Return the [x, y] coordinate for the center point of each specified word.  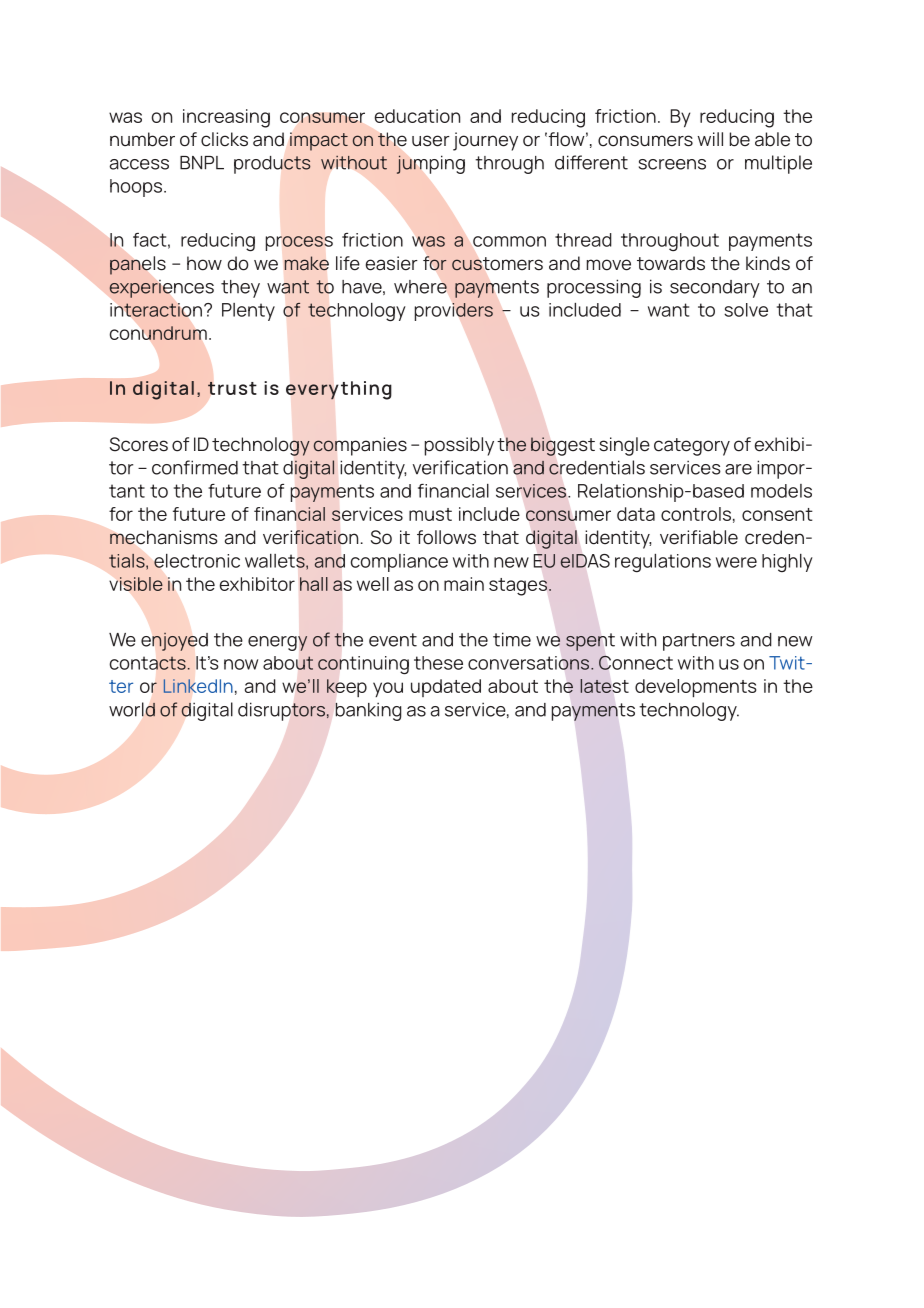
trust [232, 388]
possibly [459, 446]
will [710, 139]
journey [485, 141]
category [692, 447]
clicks [224, 139]
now [241, 664]
